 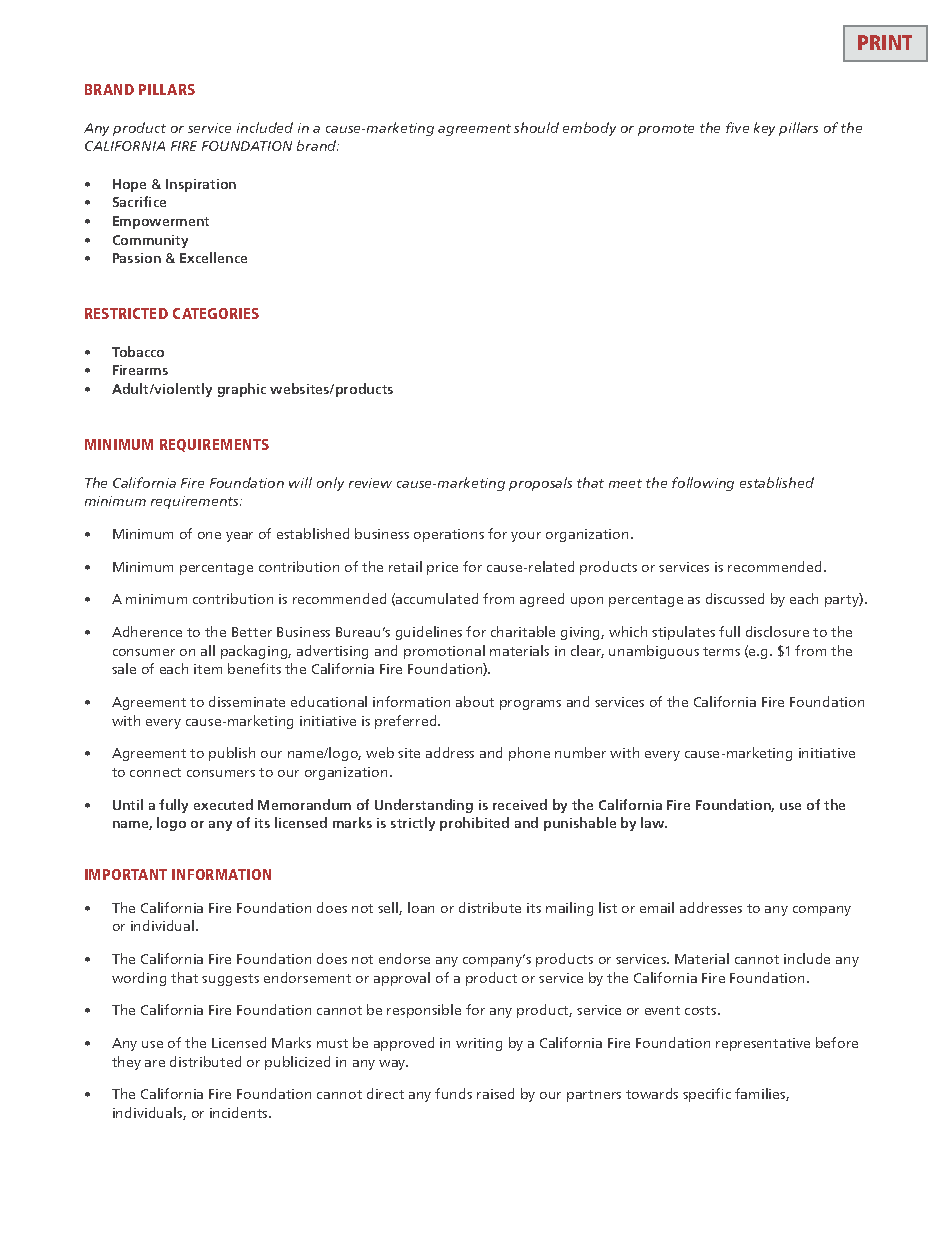 I want to click on should, so click(x=536, y=127).
